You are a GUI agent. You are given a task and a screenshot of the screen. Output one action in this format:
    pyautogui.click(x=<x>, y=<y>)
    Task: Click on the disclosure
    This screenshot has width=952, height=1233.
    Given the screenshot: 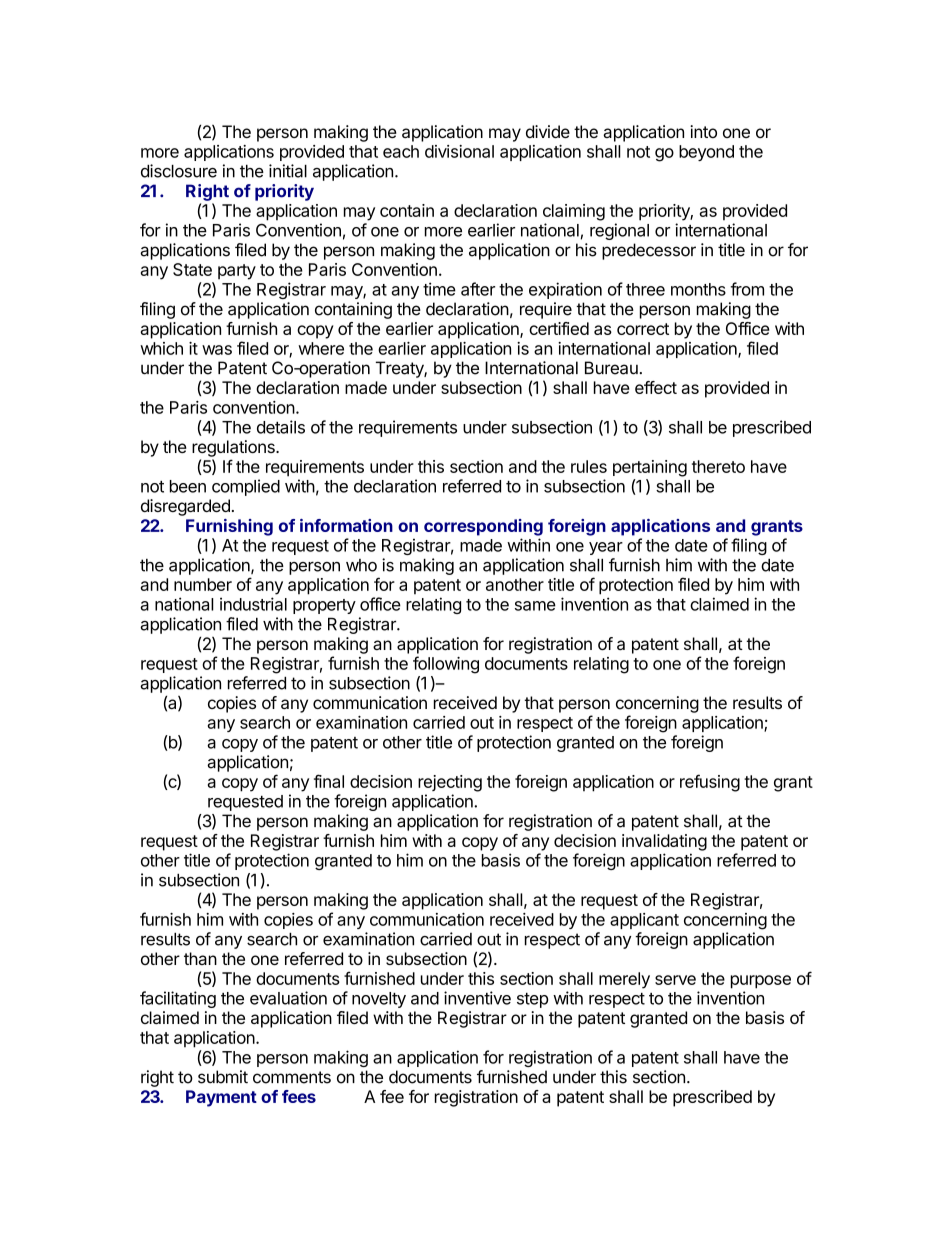 What is the action you would take?
    pyautogui.click(x=179, y=171)
